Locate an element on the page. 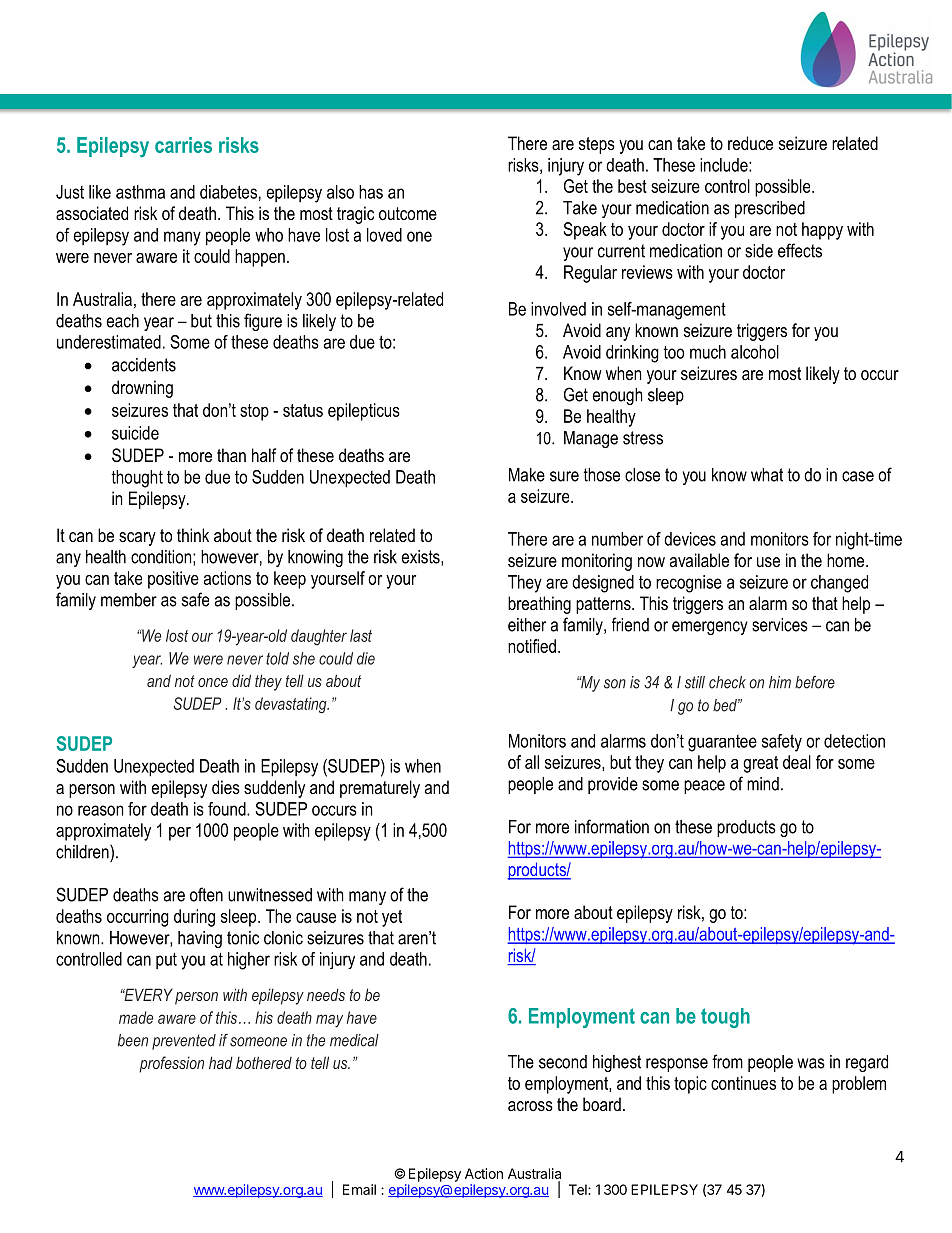  continues is located at coordinates (743, 1083).
